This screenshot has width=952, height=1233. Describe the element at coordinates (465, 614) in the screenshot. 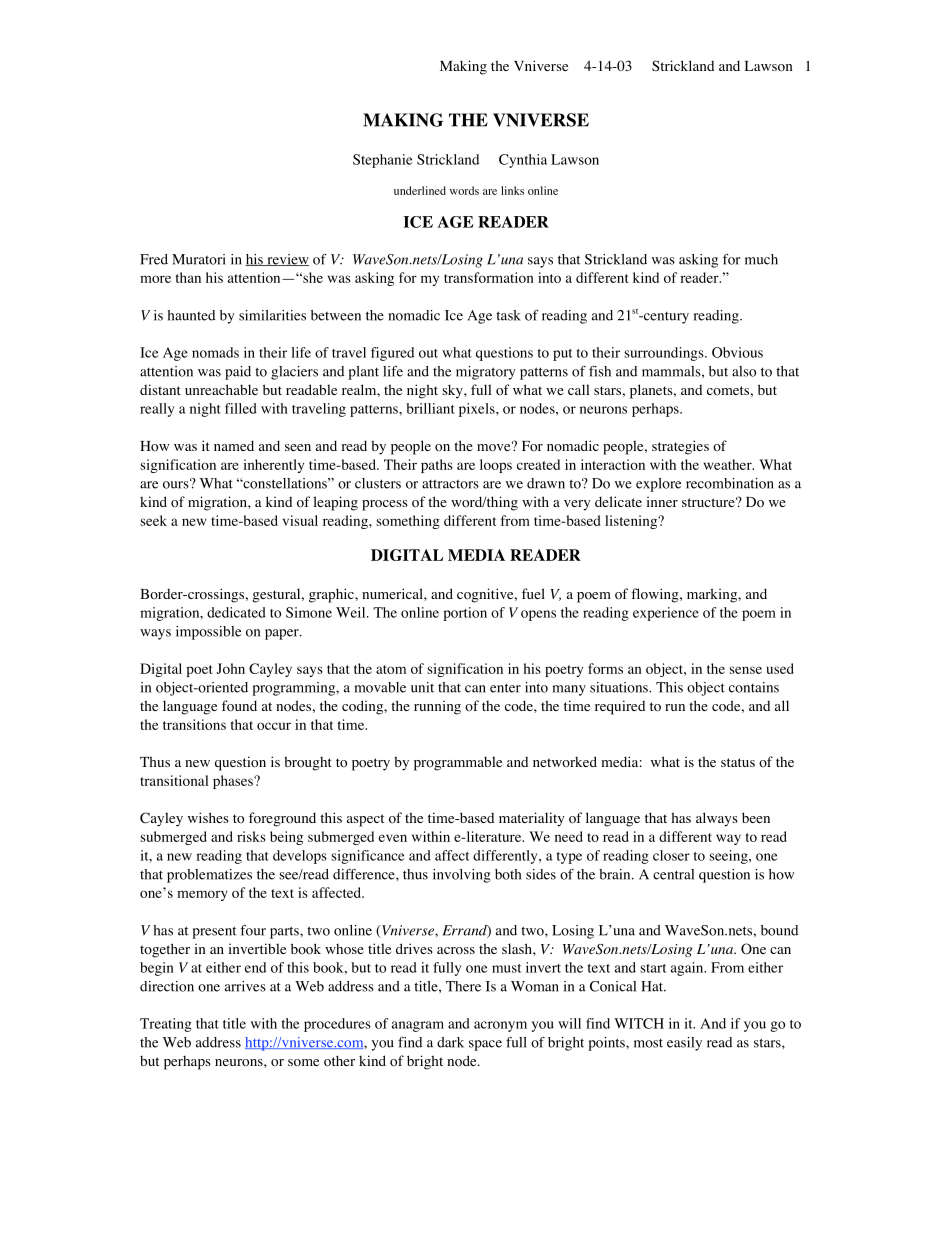

I see `portion` at that location.
